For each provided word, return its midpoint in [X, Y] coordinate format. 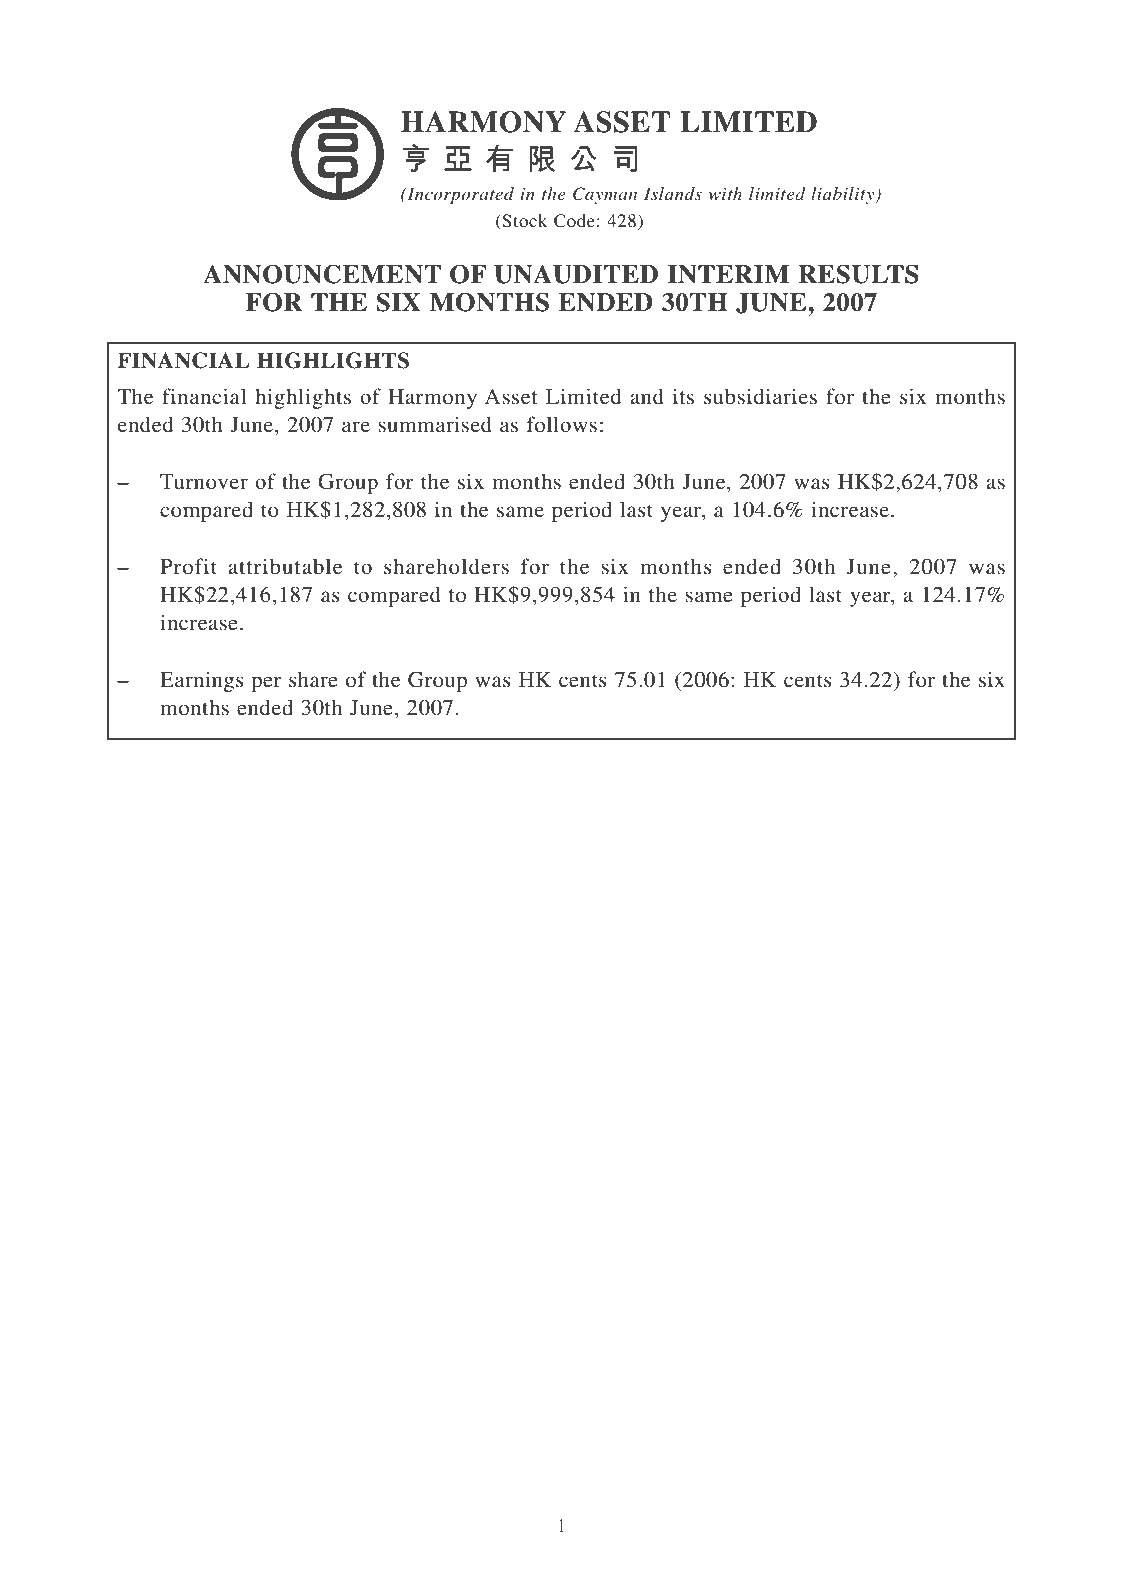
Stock [525, 221]
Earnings [202, 681]
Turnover [204, 482]
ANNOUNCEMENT [322, 274]
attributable [285, 566]
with [725, 193]
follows [562, 424]
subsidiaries [760, 396]
